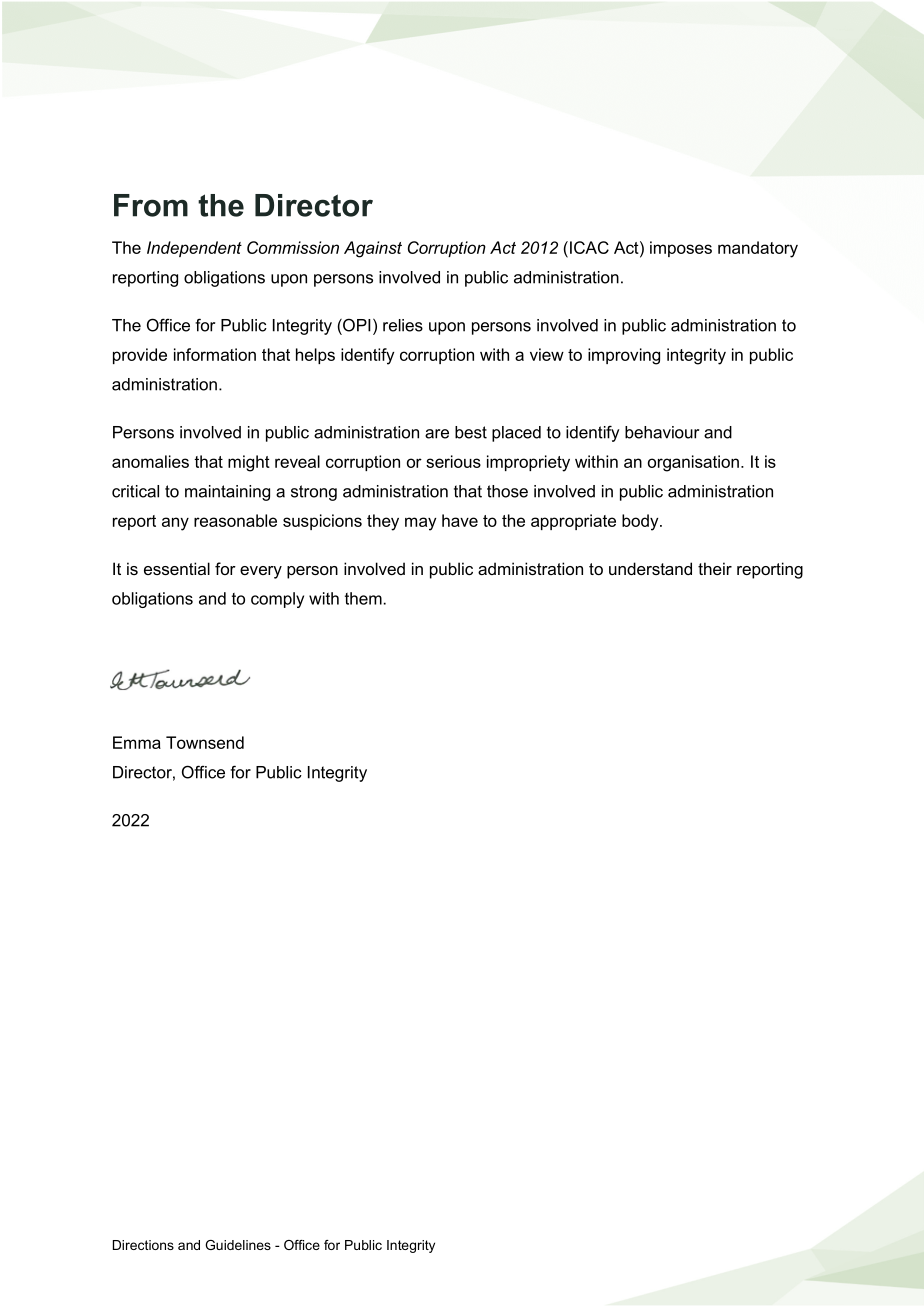 Image resolution: width=924 pixels, height=1308 pixels. Describe the element at coordinates (205, 742) in the screenshot. I see `Townsend` at that location.
